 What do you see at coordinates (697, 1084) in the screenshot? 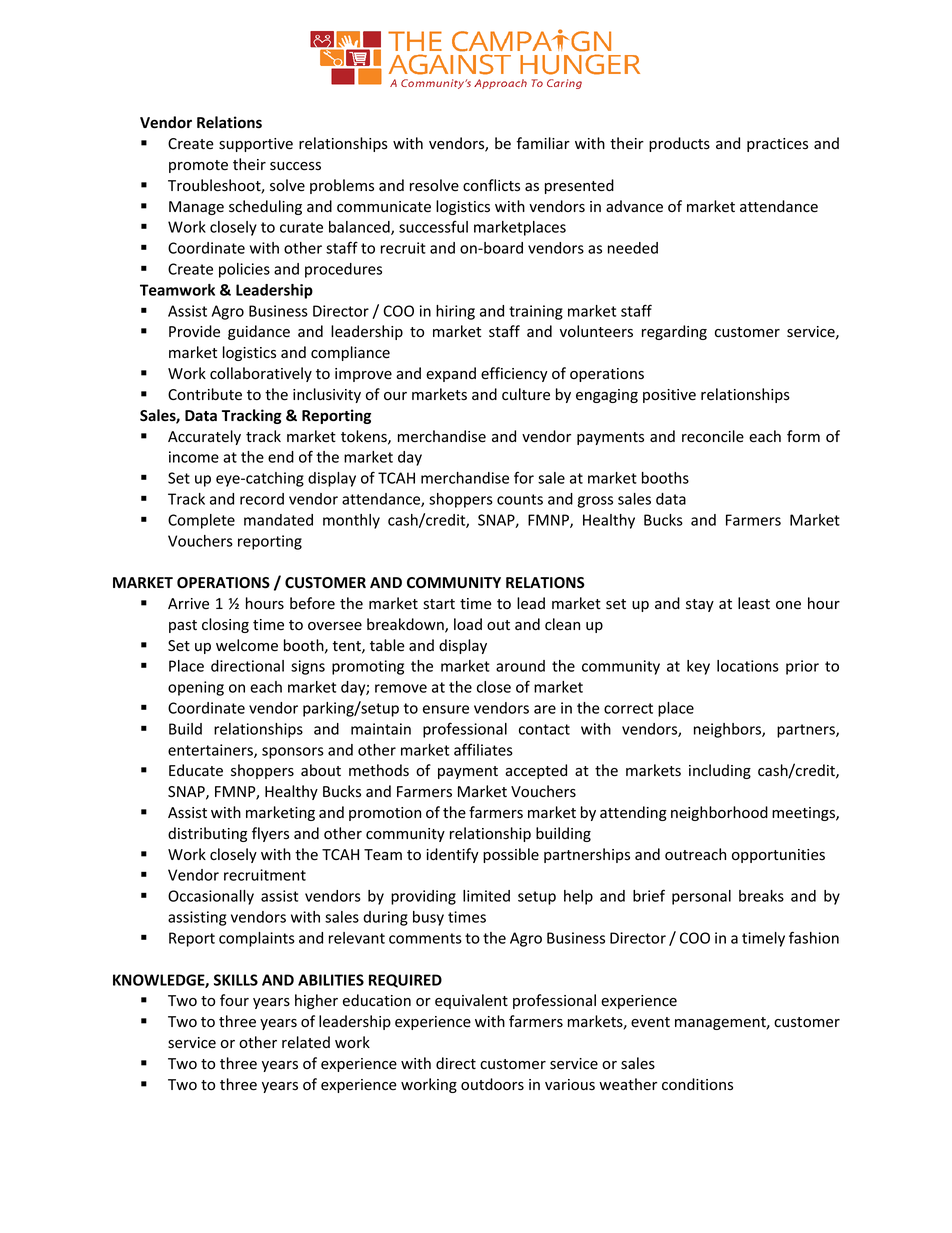
I see `conditions` at bounding box center [697, 1084].
